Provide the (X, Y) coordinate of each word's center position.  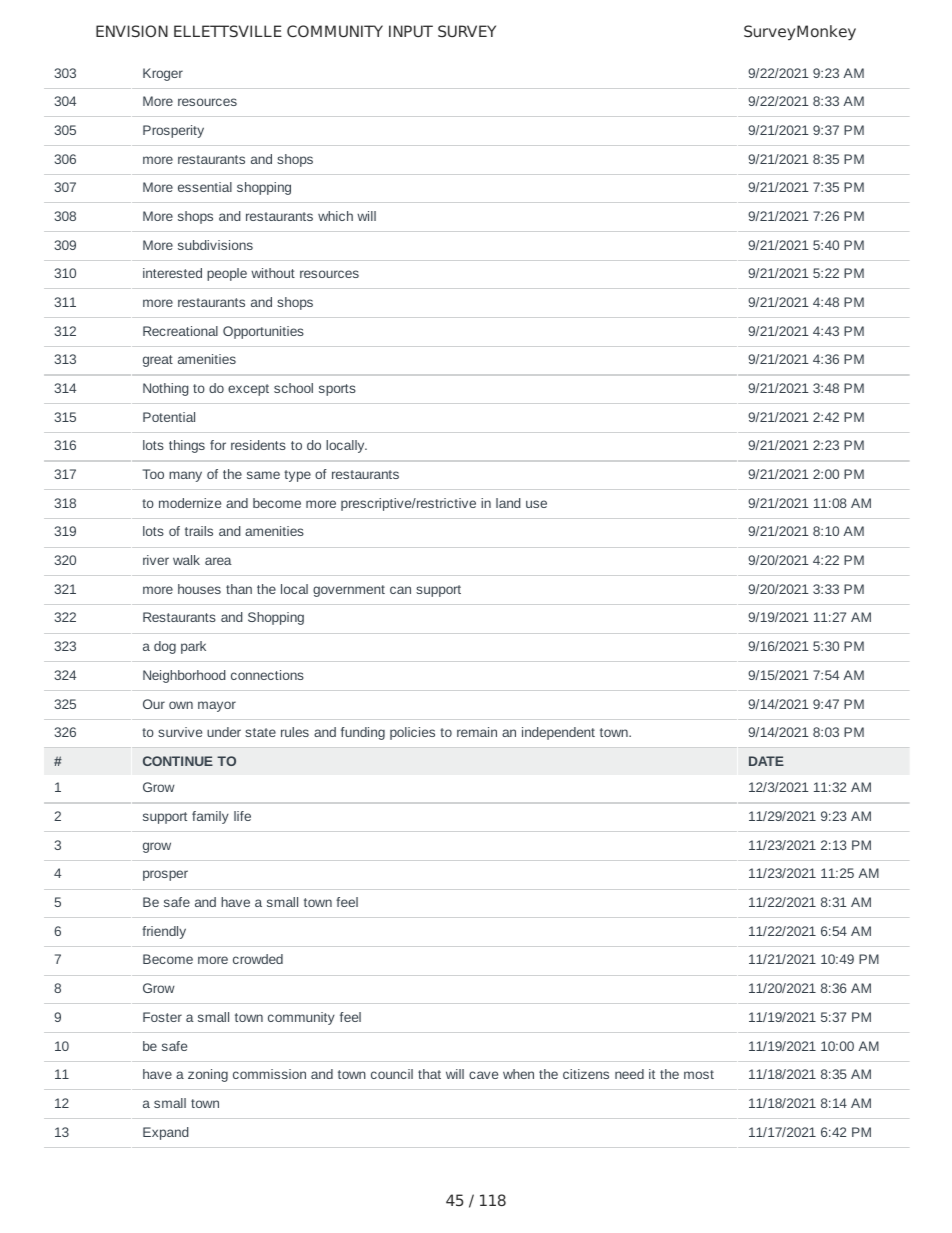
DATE (766, 761)
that (429, 1074)
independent (558, 733)
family (210, 817)
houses (199, 589)
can (400, 590)
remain (477, 732)
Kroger (163, 74)
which (335, 216)
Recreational (180, 331)
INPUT (411, 31)
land (508, 503)
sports (337, 390)
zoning (208, 1075)
